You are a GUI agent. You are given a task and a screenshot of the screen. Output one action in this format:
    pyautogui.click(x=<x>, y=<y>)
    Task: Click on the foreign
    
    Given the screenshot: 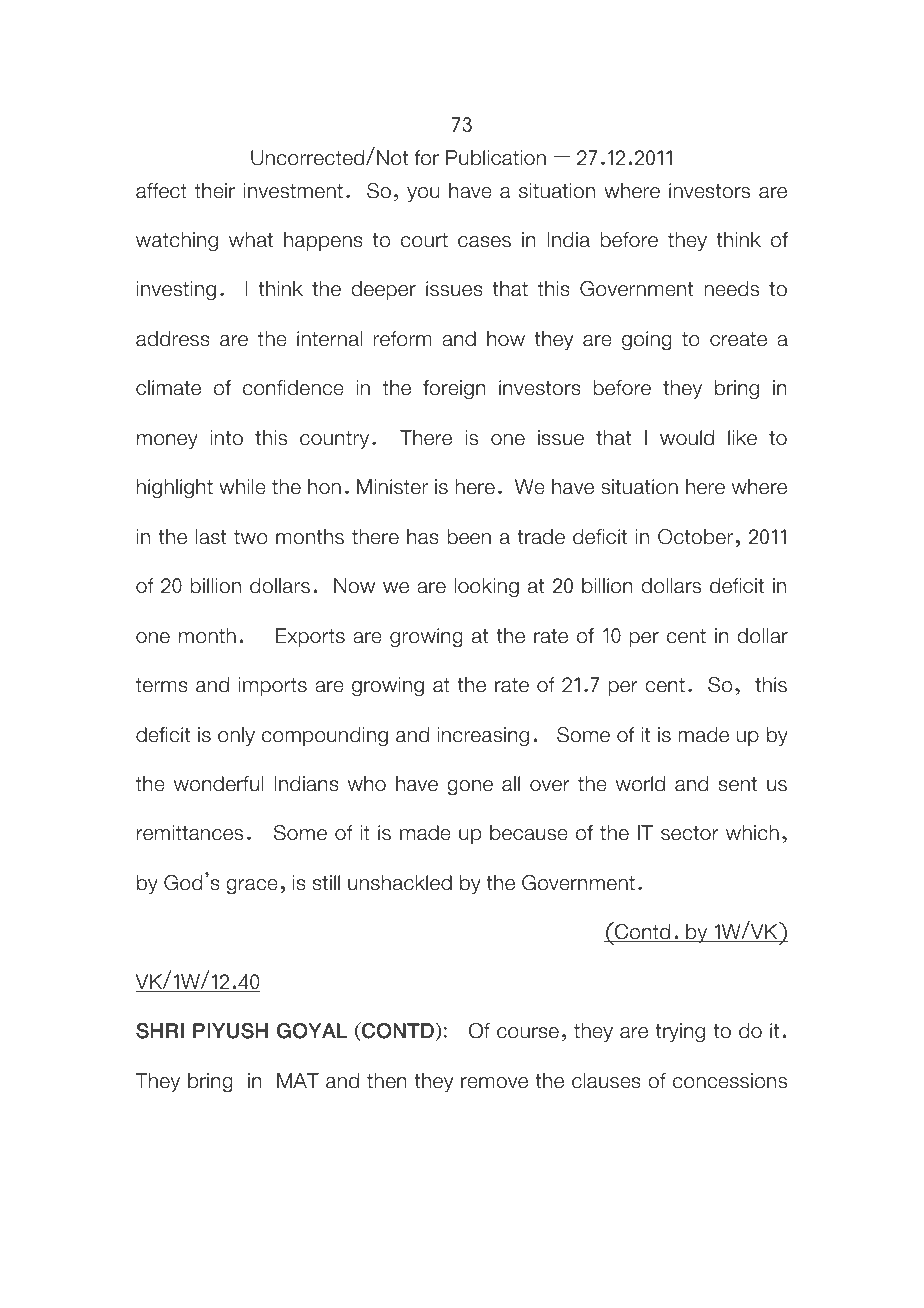 What is the action you would take?
    pyautogui.click(x=454, y=390)
